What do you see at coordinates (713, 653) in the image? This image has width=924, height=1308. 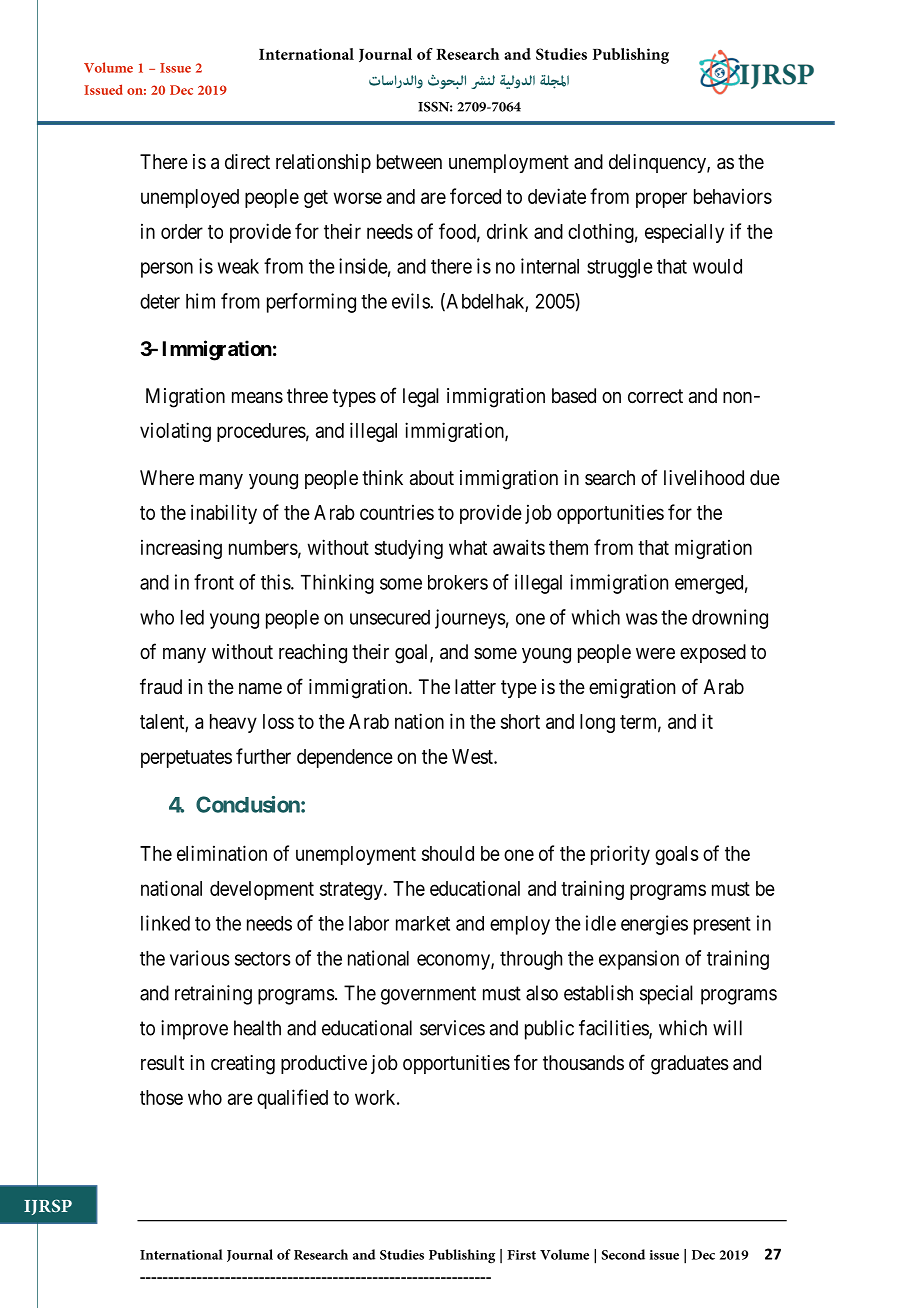 I see `exposed` at bounding box center [713, 653].
